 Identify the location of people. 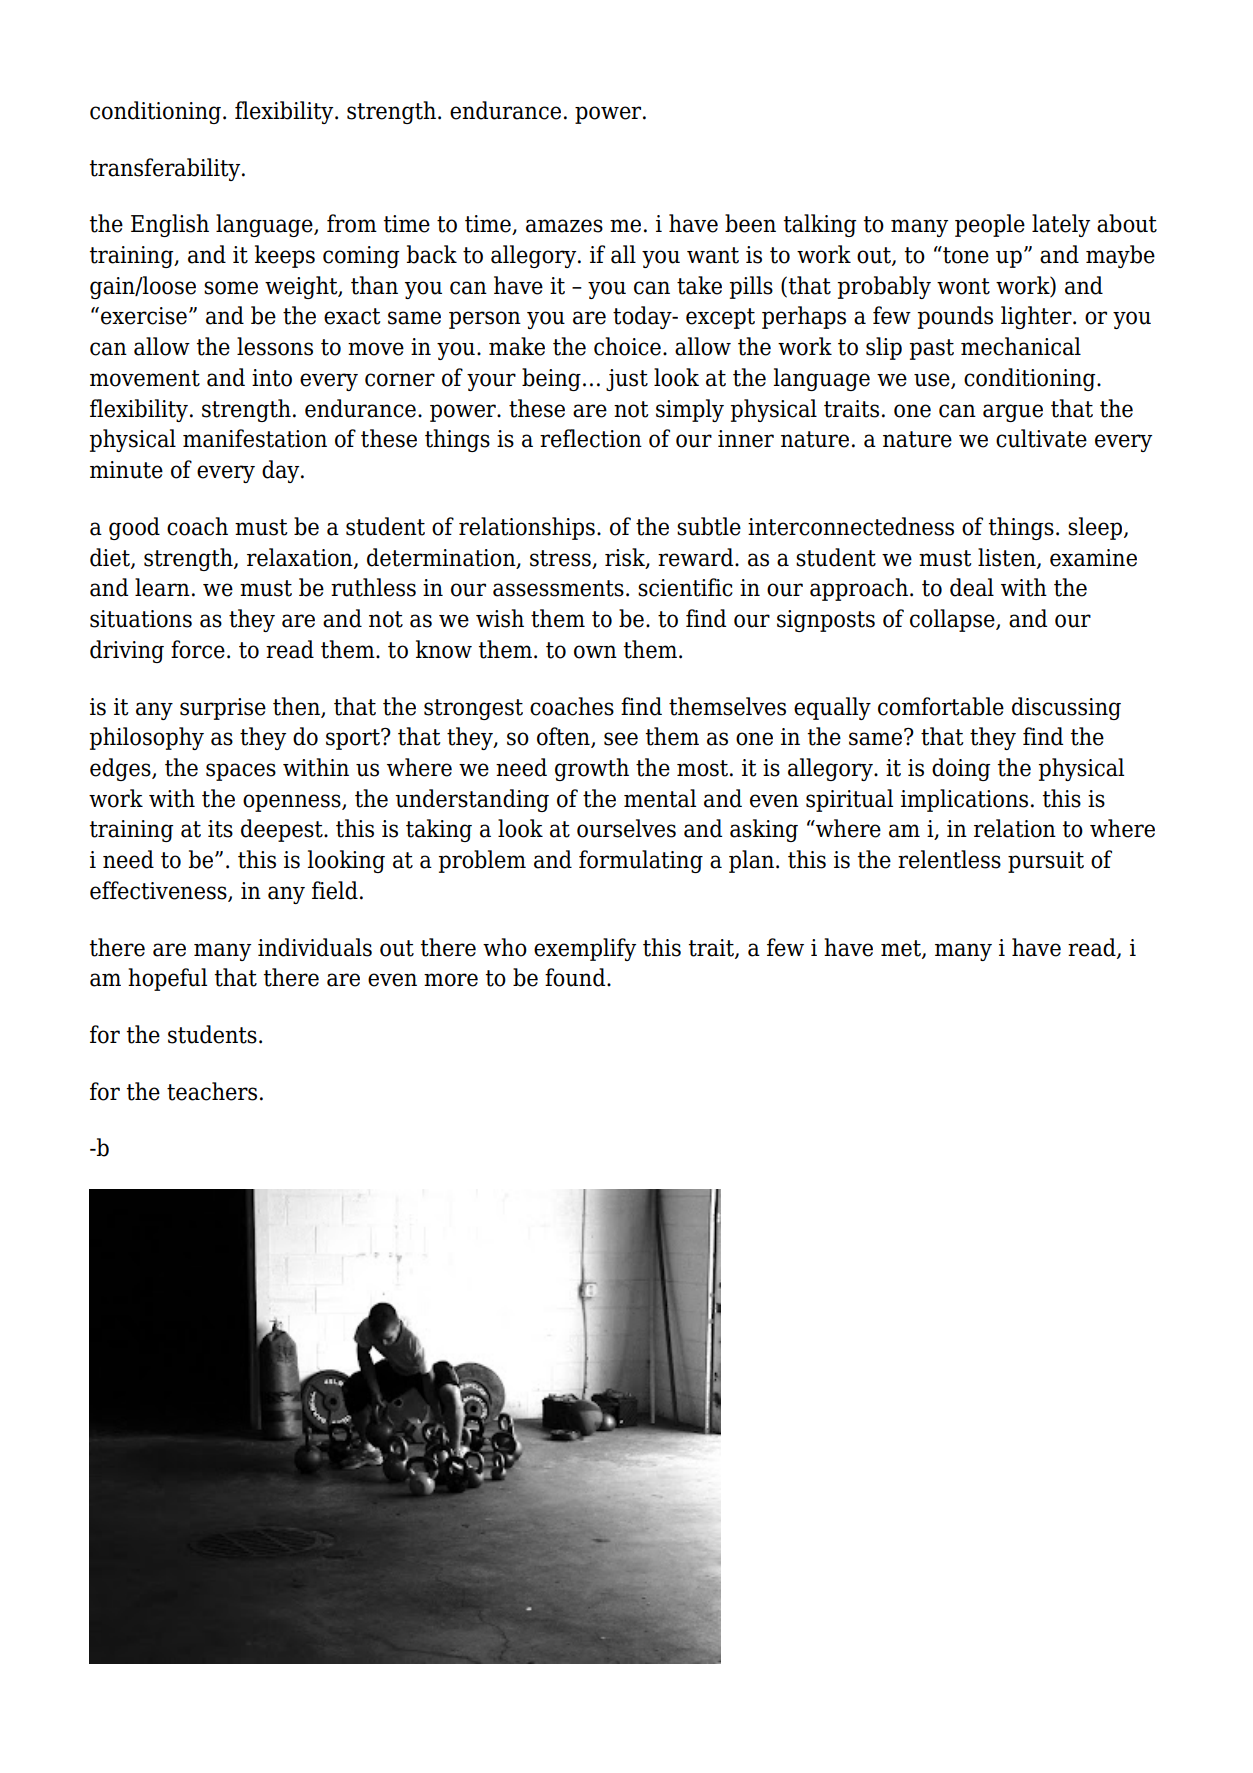
(990, 225).
